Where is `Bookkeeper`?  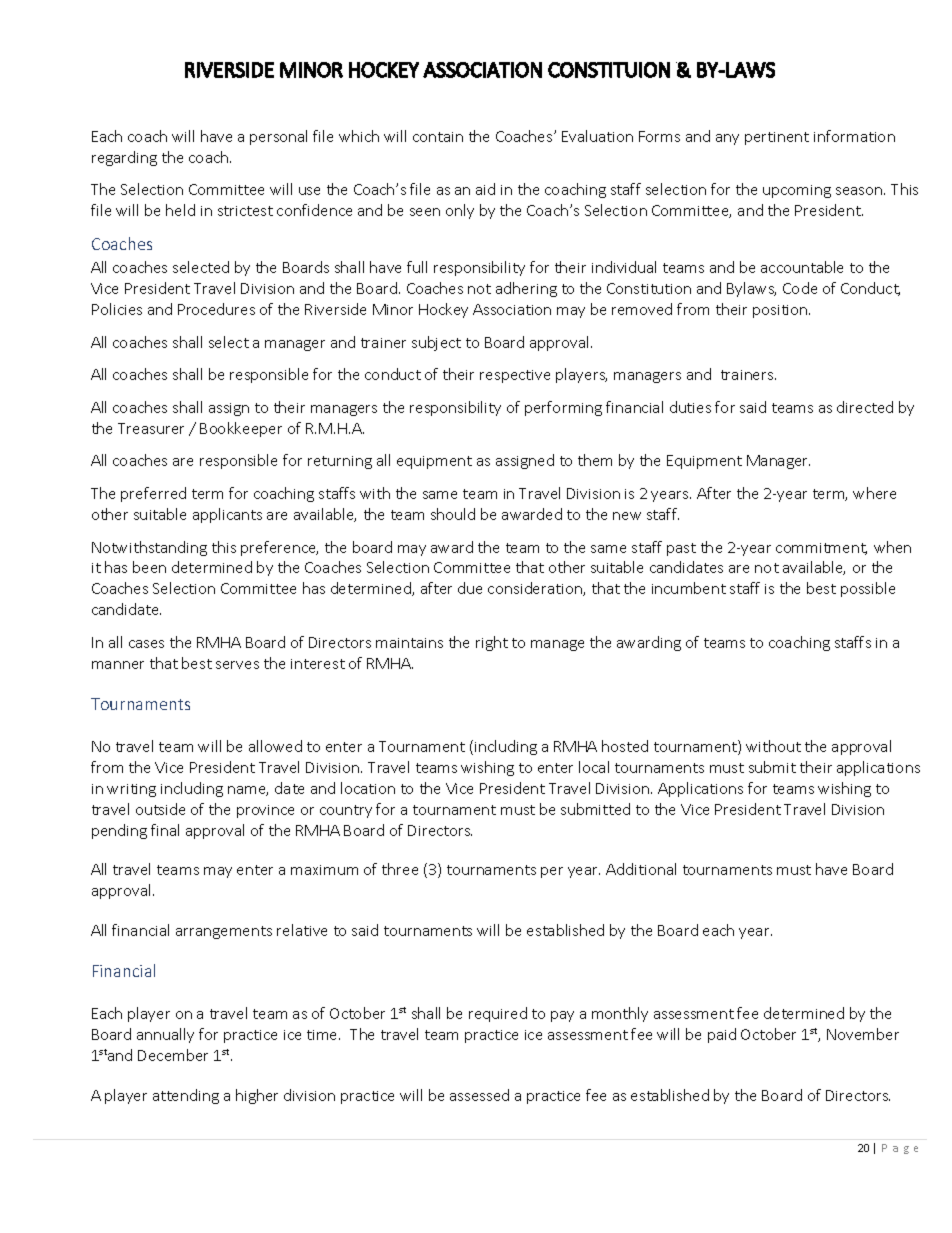
Bookkeeper is located at coordinates (241, 429).
